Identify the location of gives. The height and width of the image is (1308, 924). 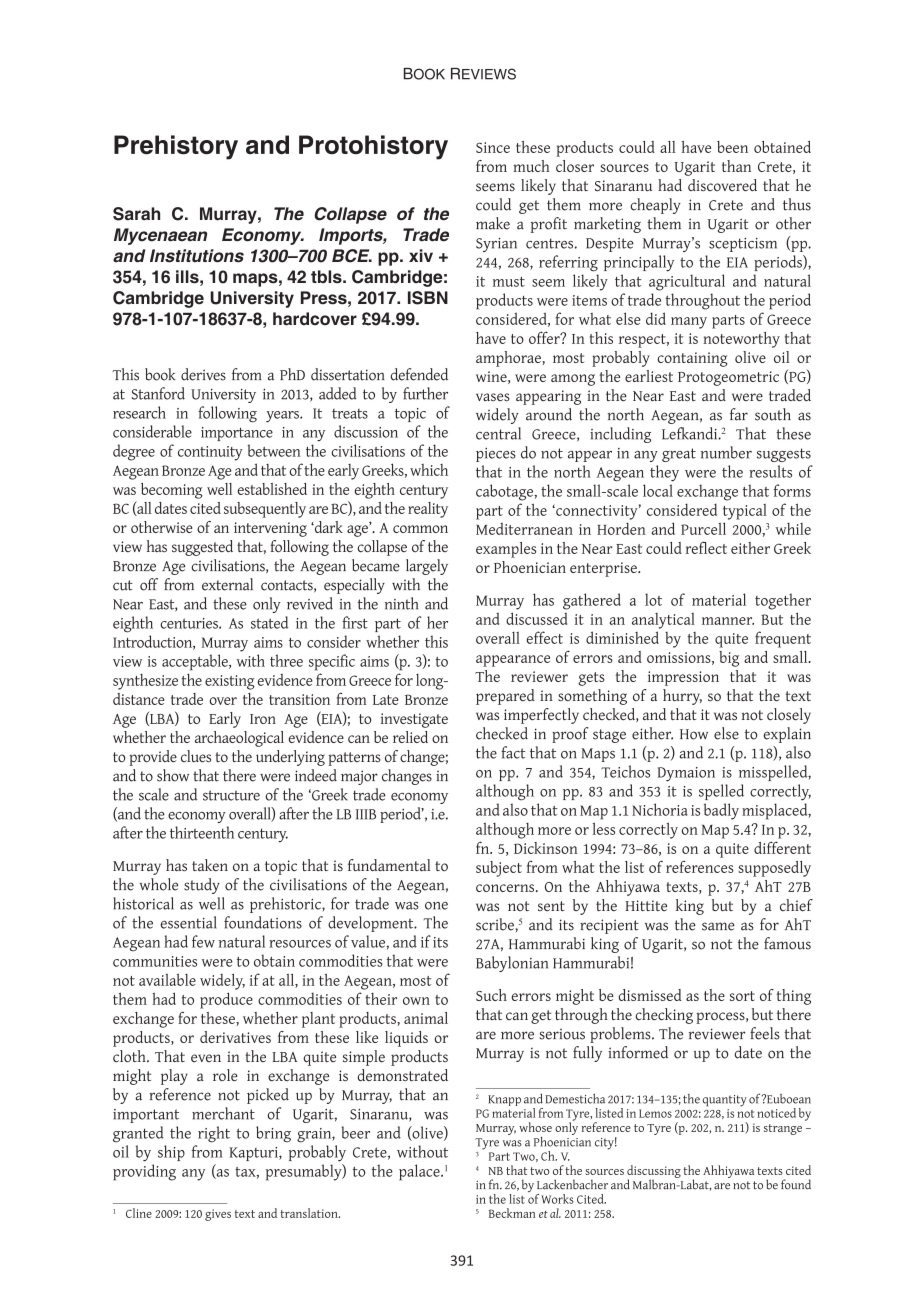
(218, 1215).
